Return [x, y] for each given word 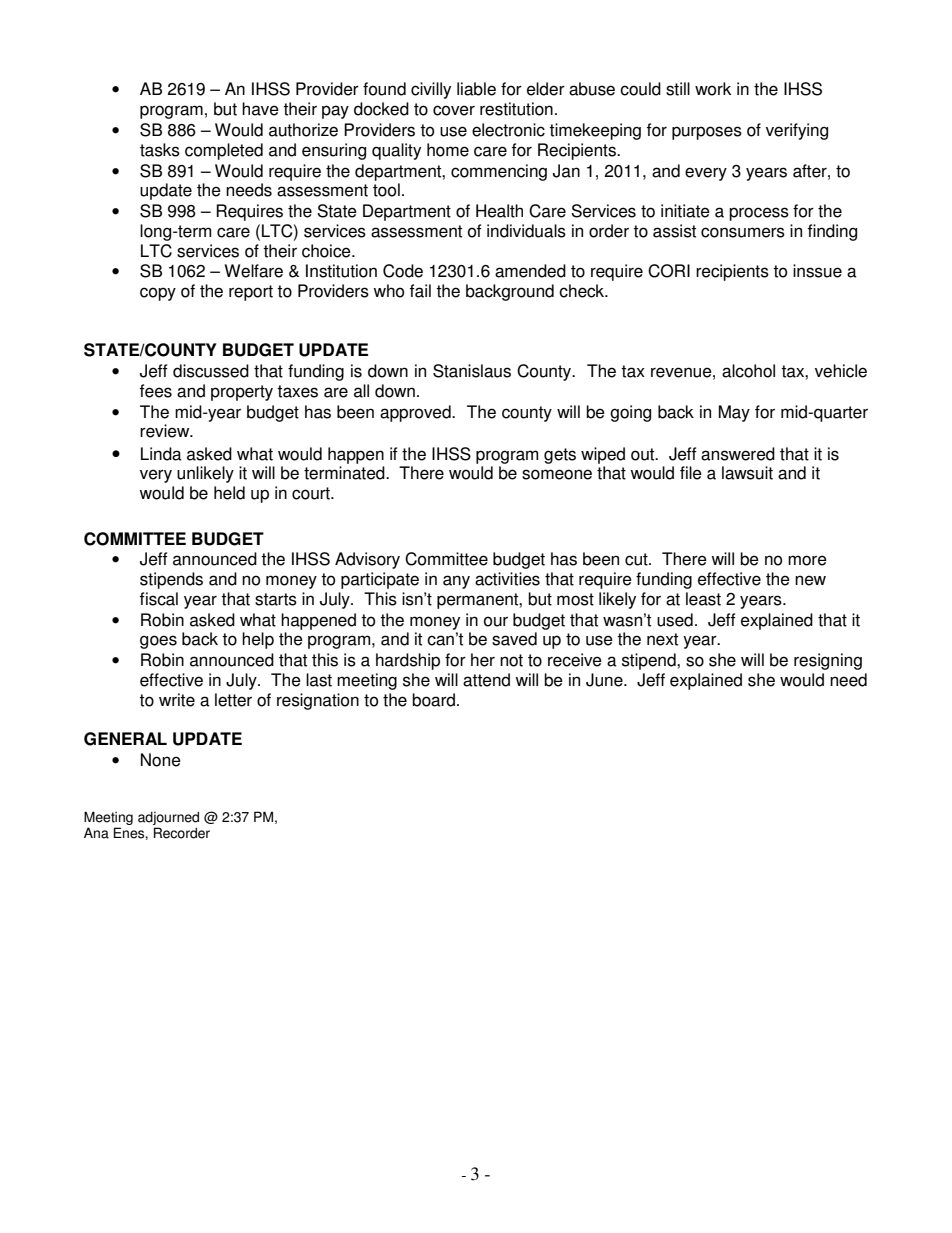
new [810, 580]
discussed [211, 371]
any [456, 582]
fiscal [159, 599]
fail [420, 291]
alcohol [748, 371]
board [433, 700]
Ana [96, 833]
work [713, 89]
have [260, 109]
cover [454, 110]
